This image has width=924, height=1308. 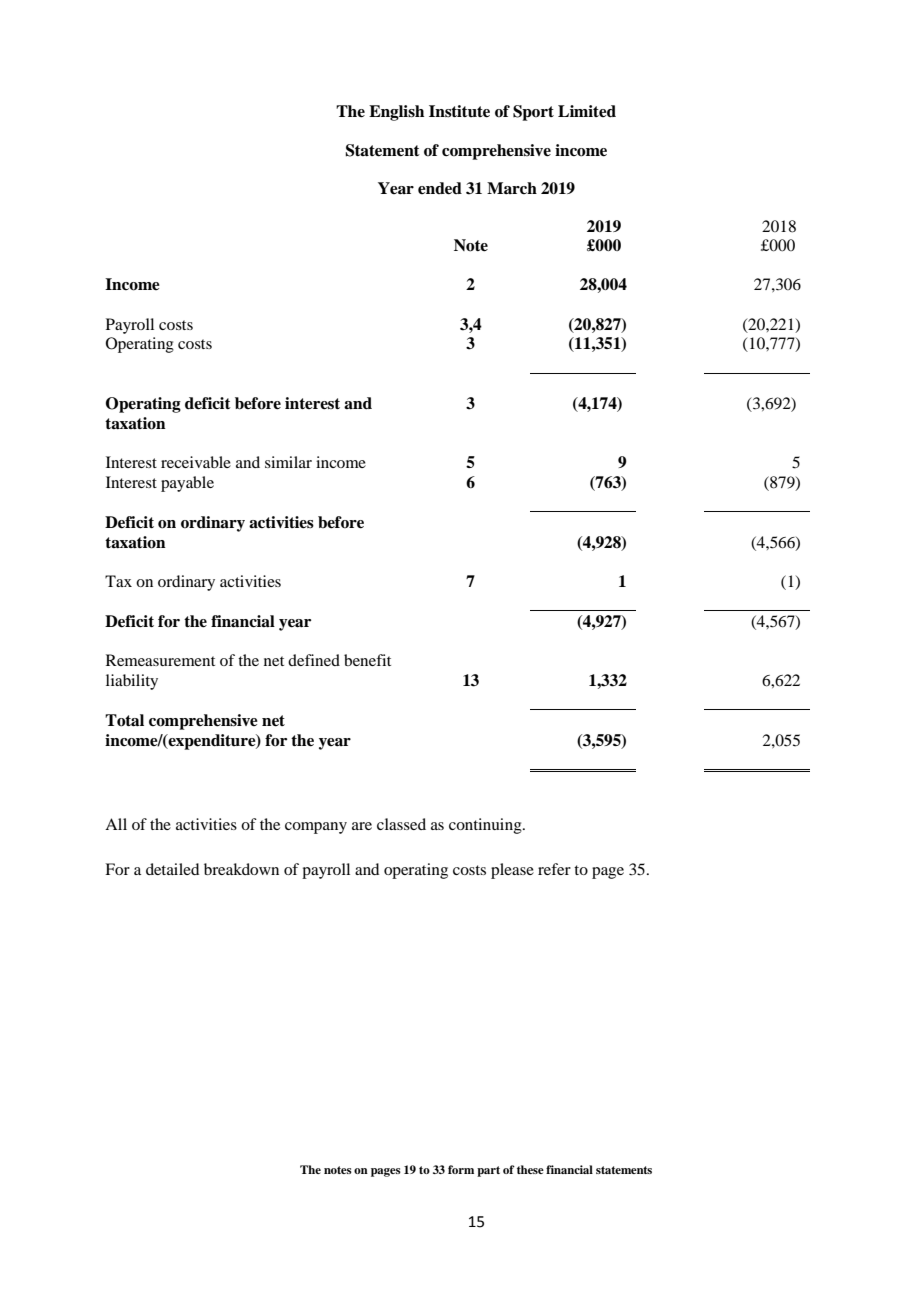 What do you see at coordinates (440, 188) in the image?
I see `ended` at bounding box center [440, 188].
